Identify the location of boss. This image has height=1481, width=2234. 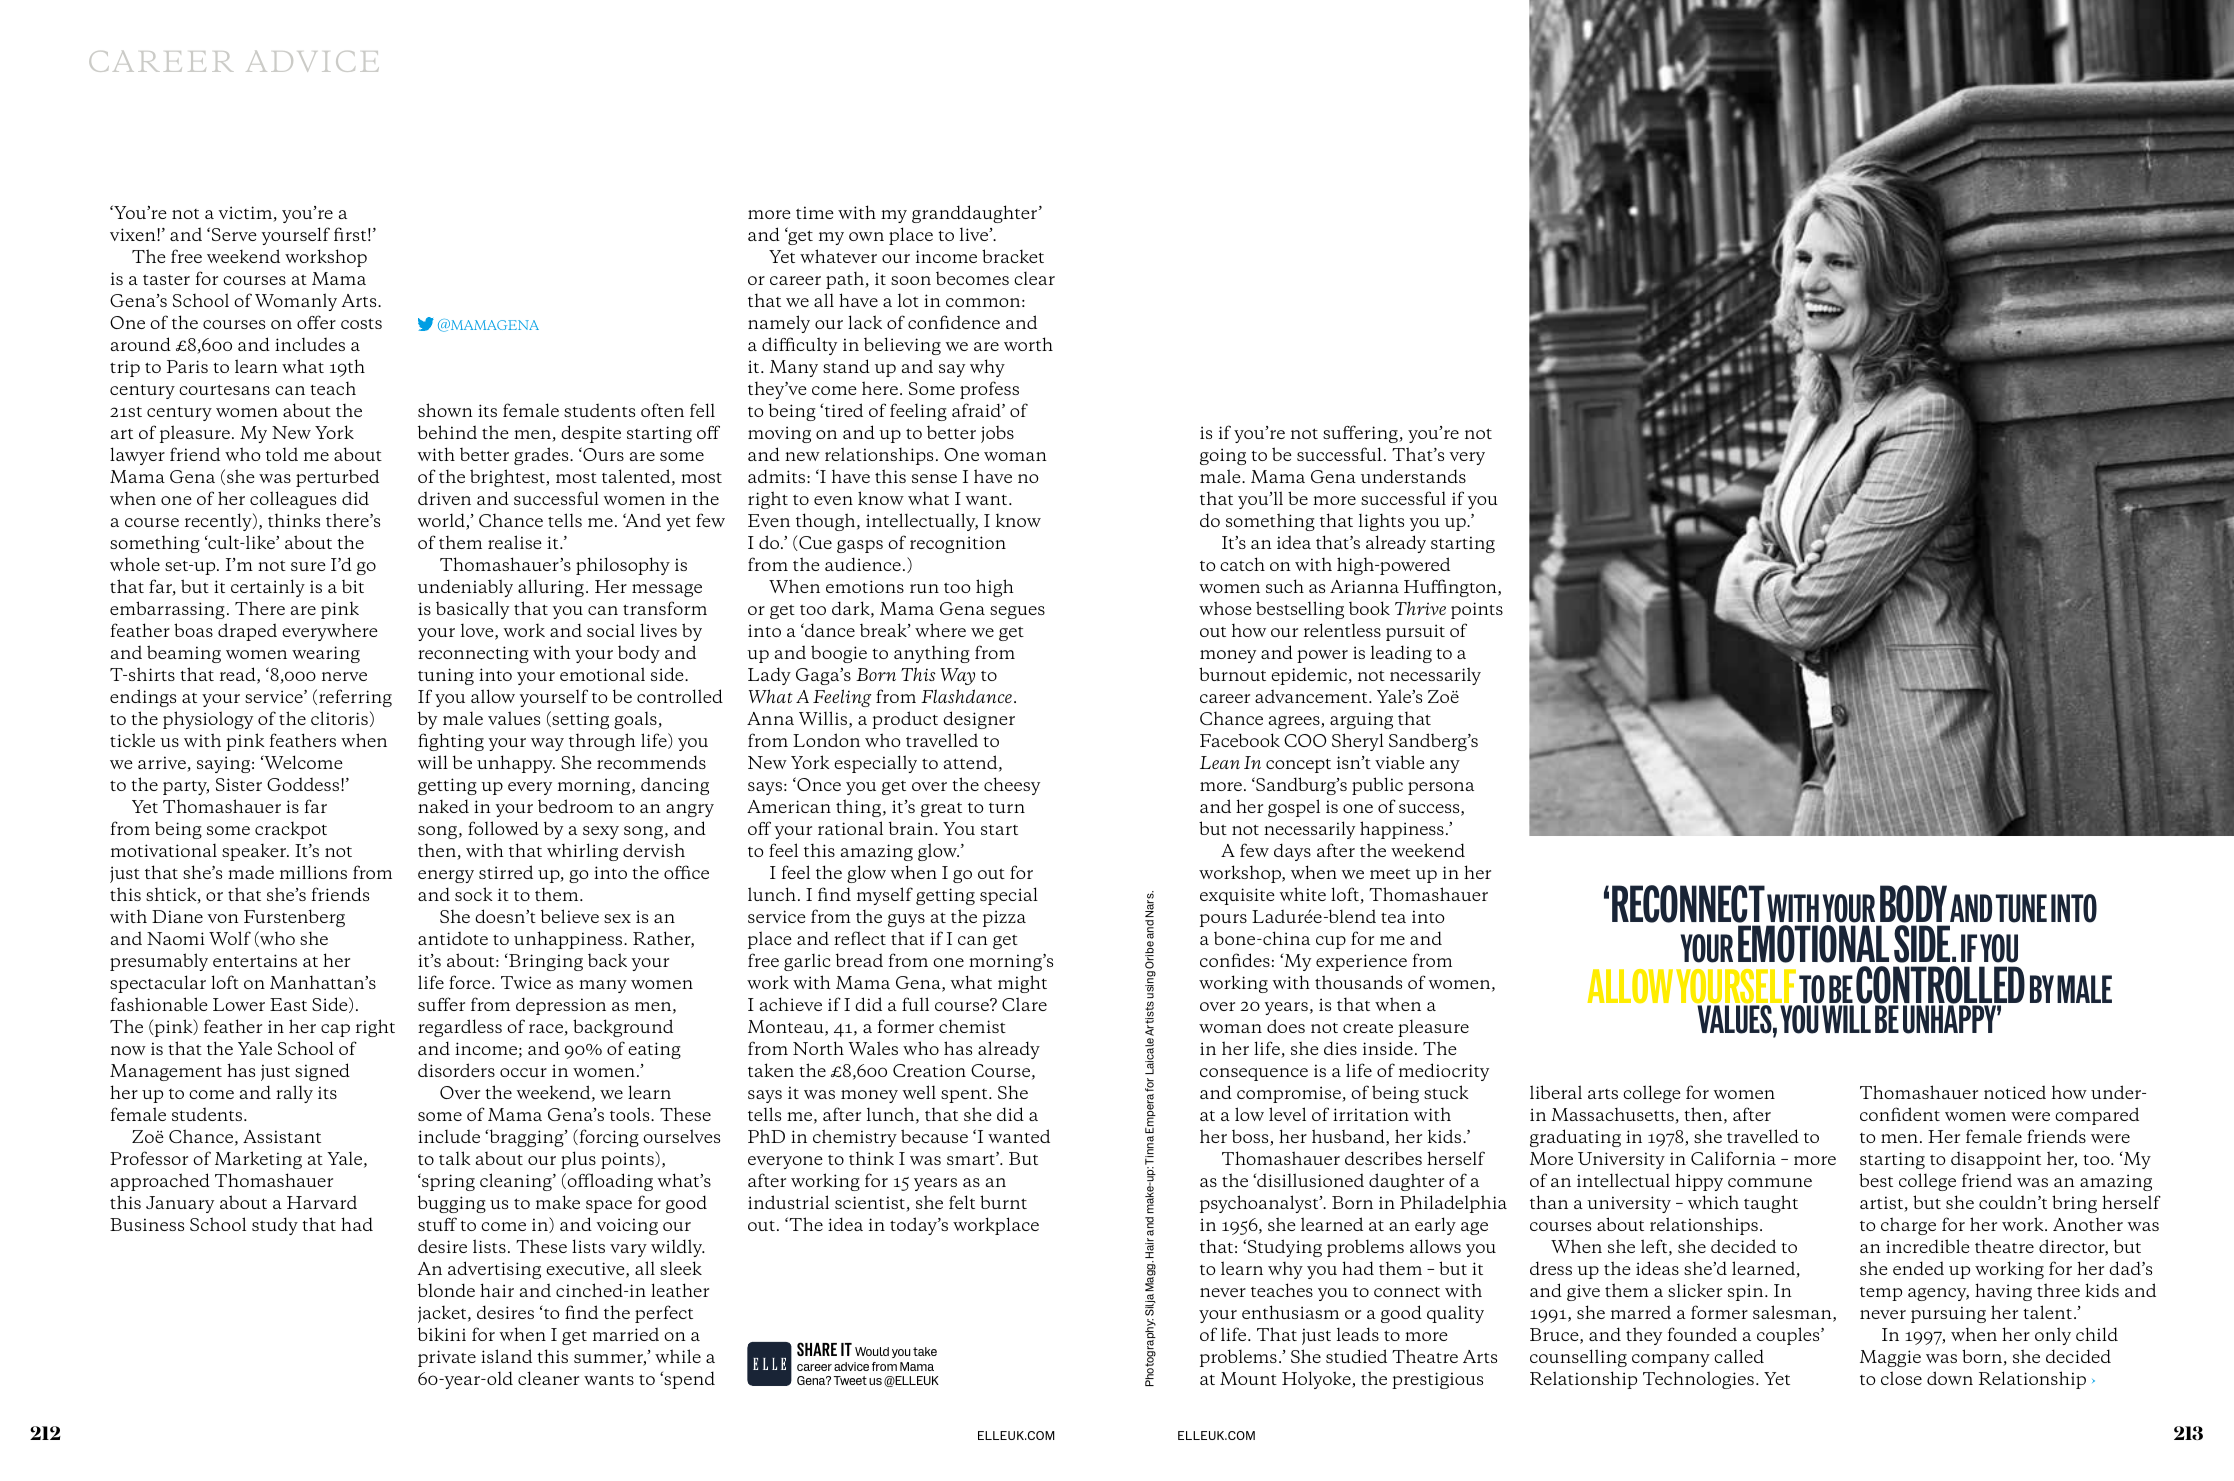
(1251, 1138).
